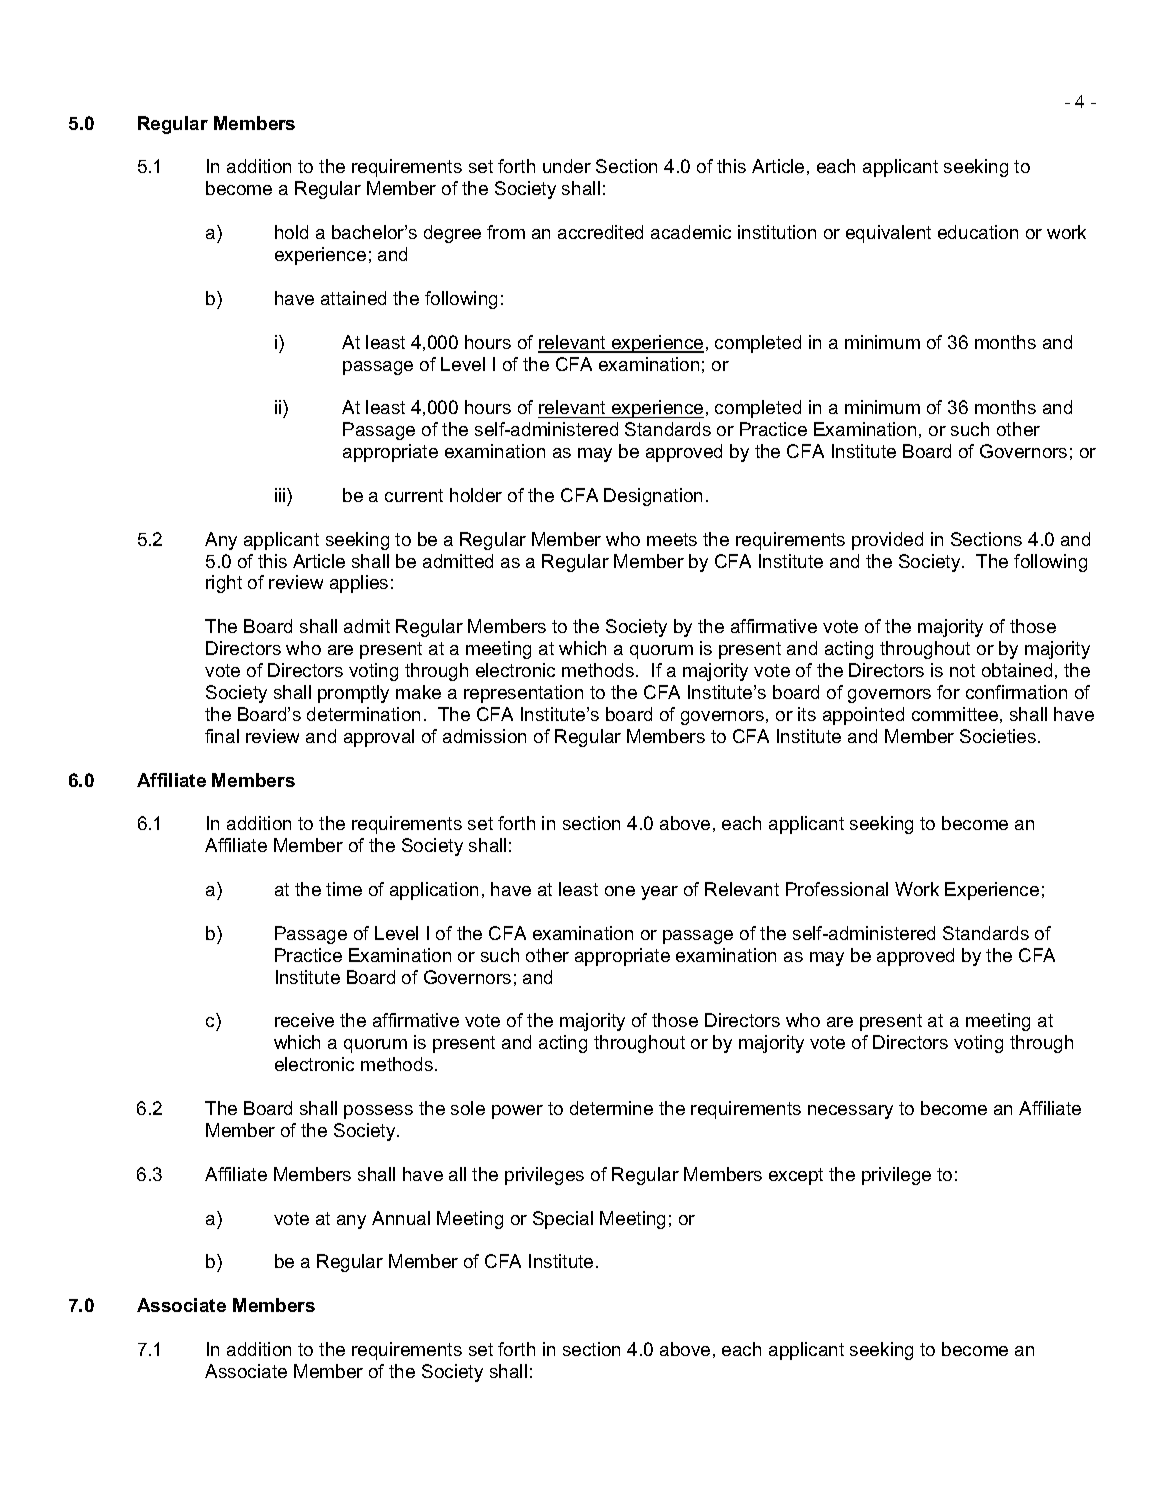 This screenshot has height=1508, width=1165. What do you see at coordinates (888, 234) in the screenshot?
I see `equivalent` at bounding box center [888, 234].
